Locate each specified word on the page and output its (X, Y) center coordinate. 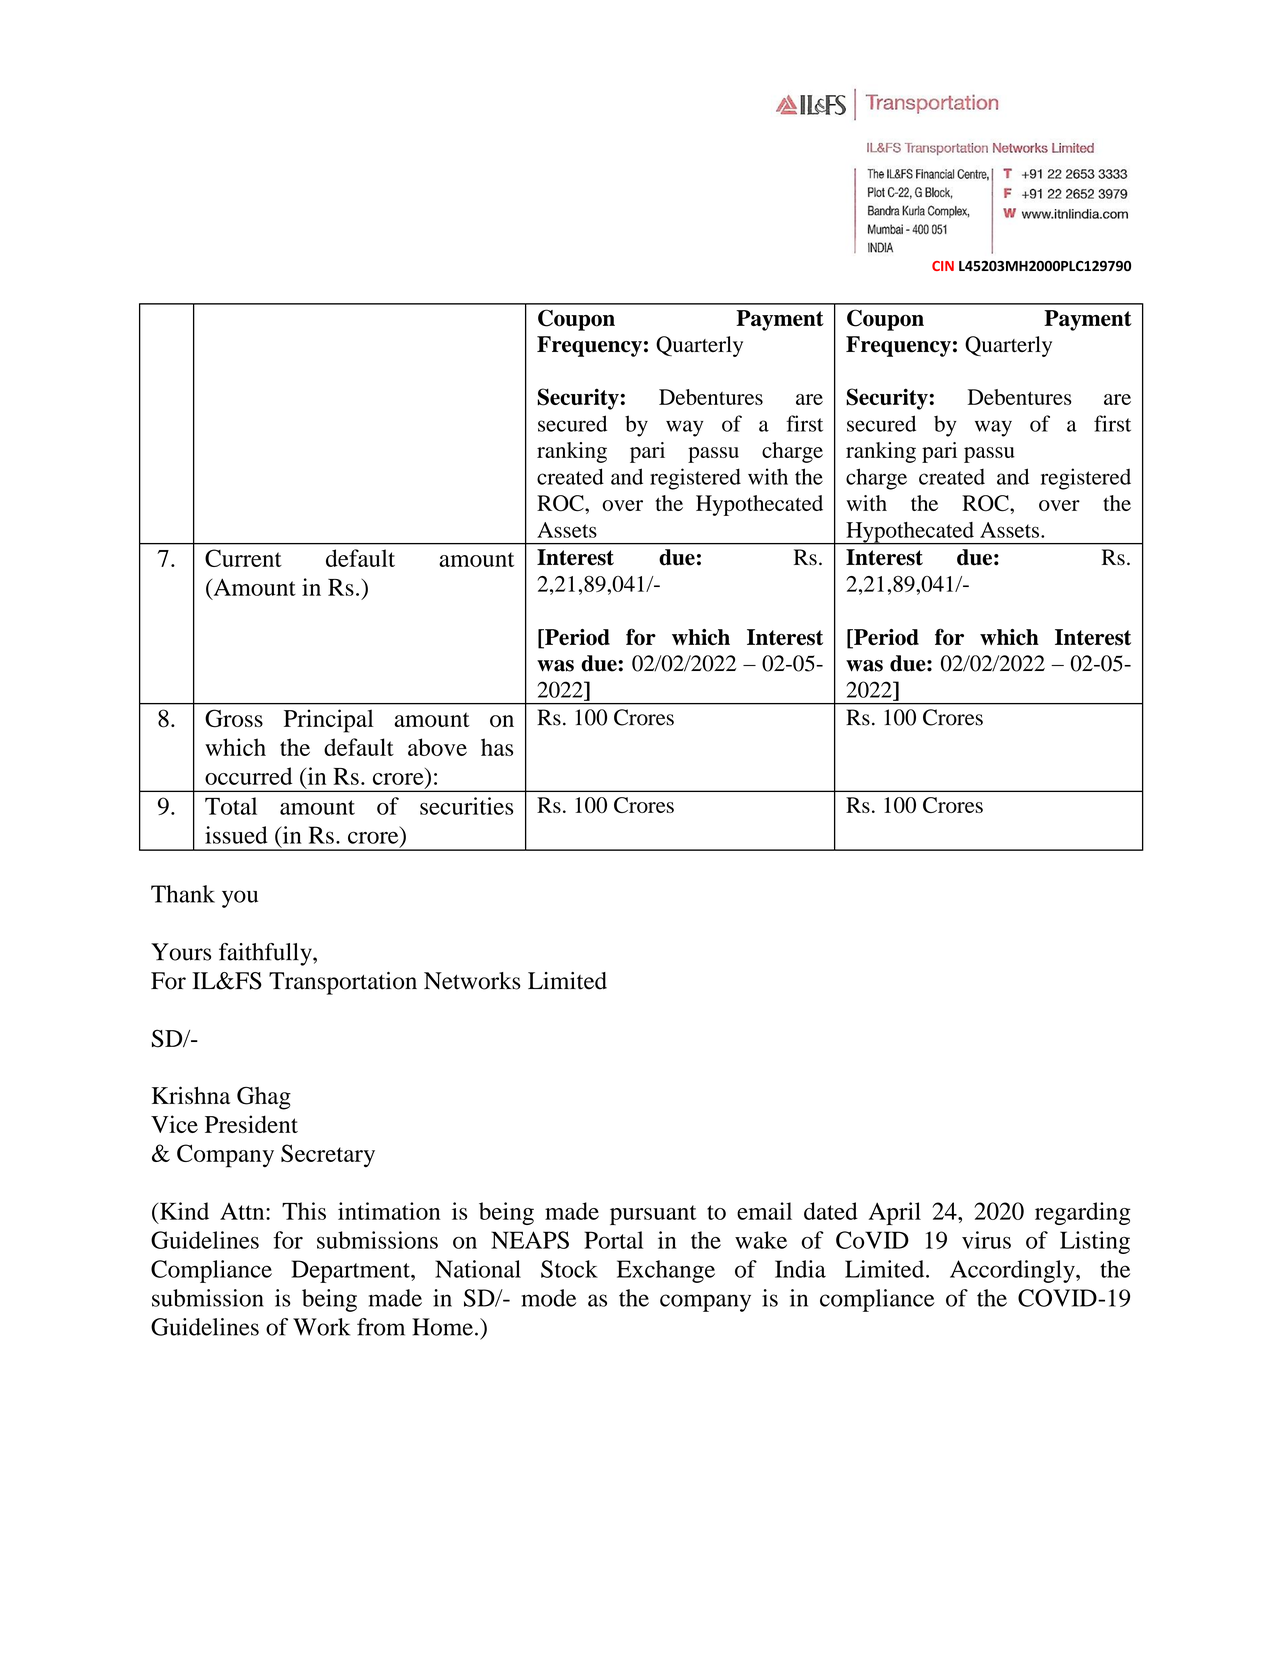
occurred (248, 776)
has (497, 747)
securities (467, 806)
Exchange (666, 1271)
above (437, 747)
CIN (943, 266)
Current (243, 558)
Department (351, 1271)
